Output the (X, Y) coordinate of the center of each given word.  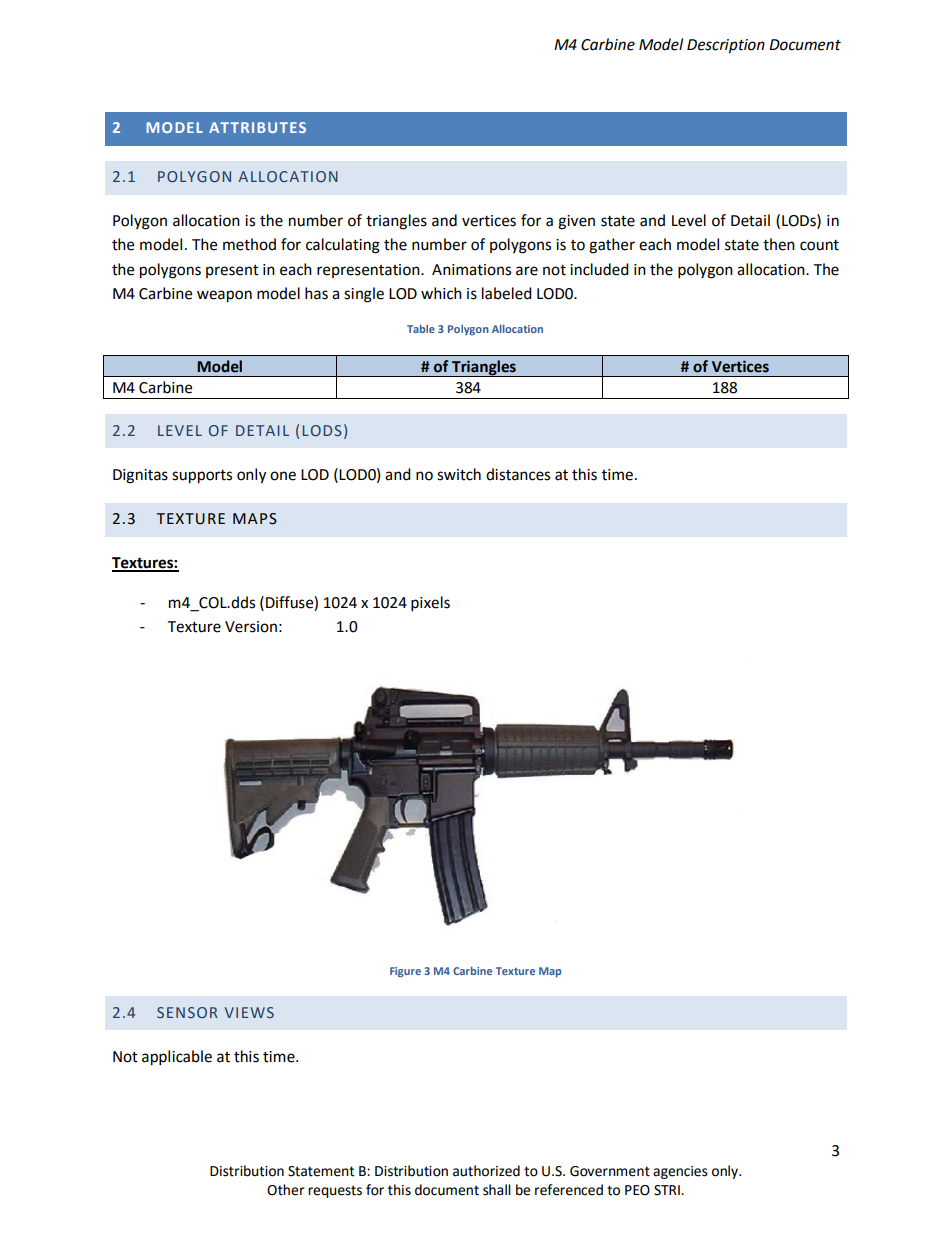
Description (726, 46)
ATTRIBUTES (257, 127)
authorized (486, 1171)
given (576, 222)
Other (286, 1190)
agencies (680, 1172)
